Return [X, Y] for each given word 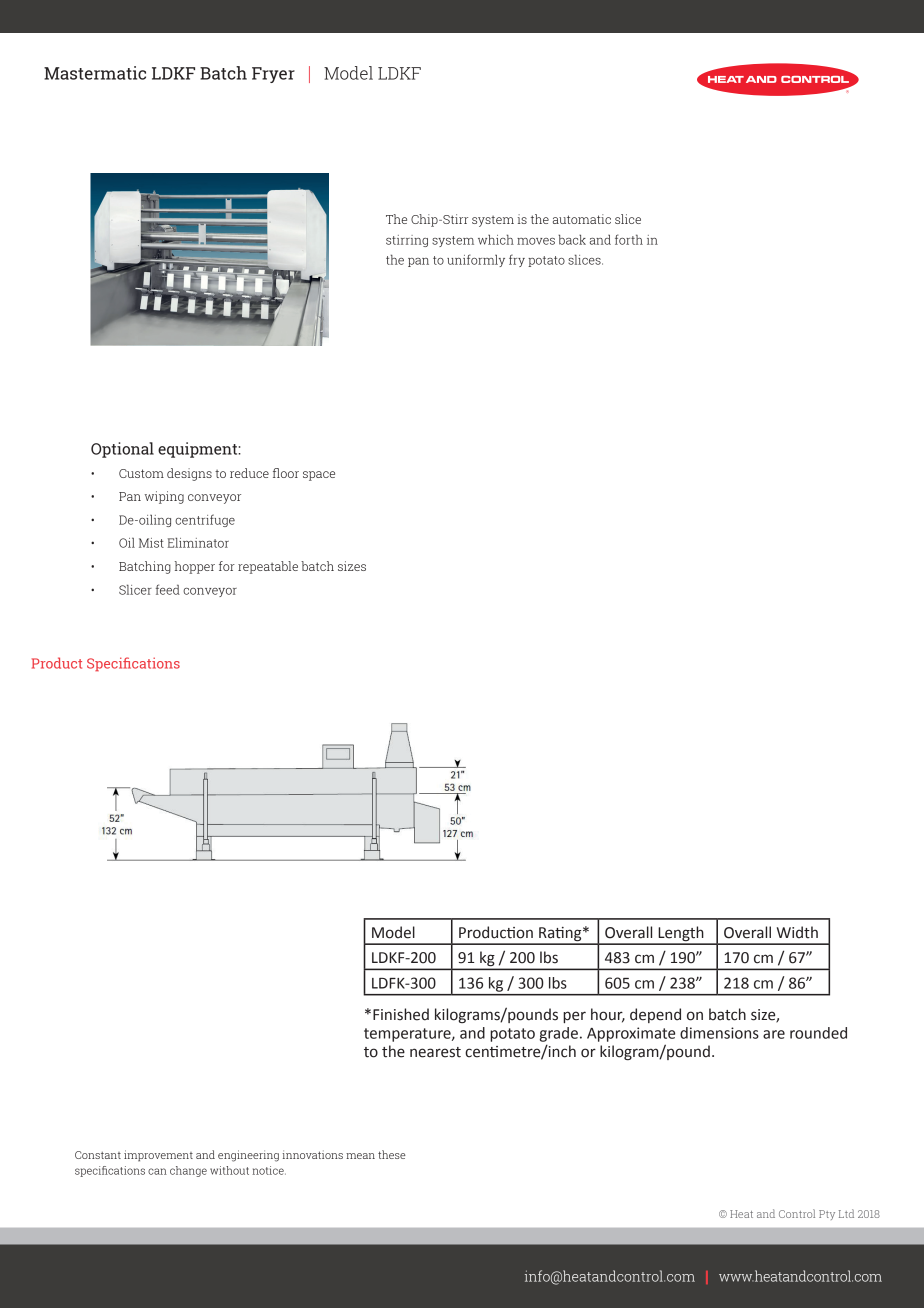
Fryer [273, 75]
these [392, 1154]
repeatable [268, 567]
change [188, 1171]
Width [797, 932]
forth [629, 239]
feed [168, 589]
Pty [827, 1215]
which [496, 239]
